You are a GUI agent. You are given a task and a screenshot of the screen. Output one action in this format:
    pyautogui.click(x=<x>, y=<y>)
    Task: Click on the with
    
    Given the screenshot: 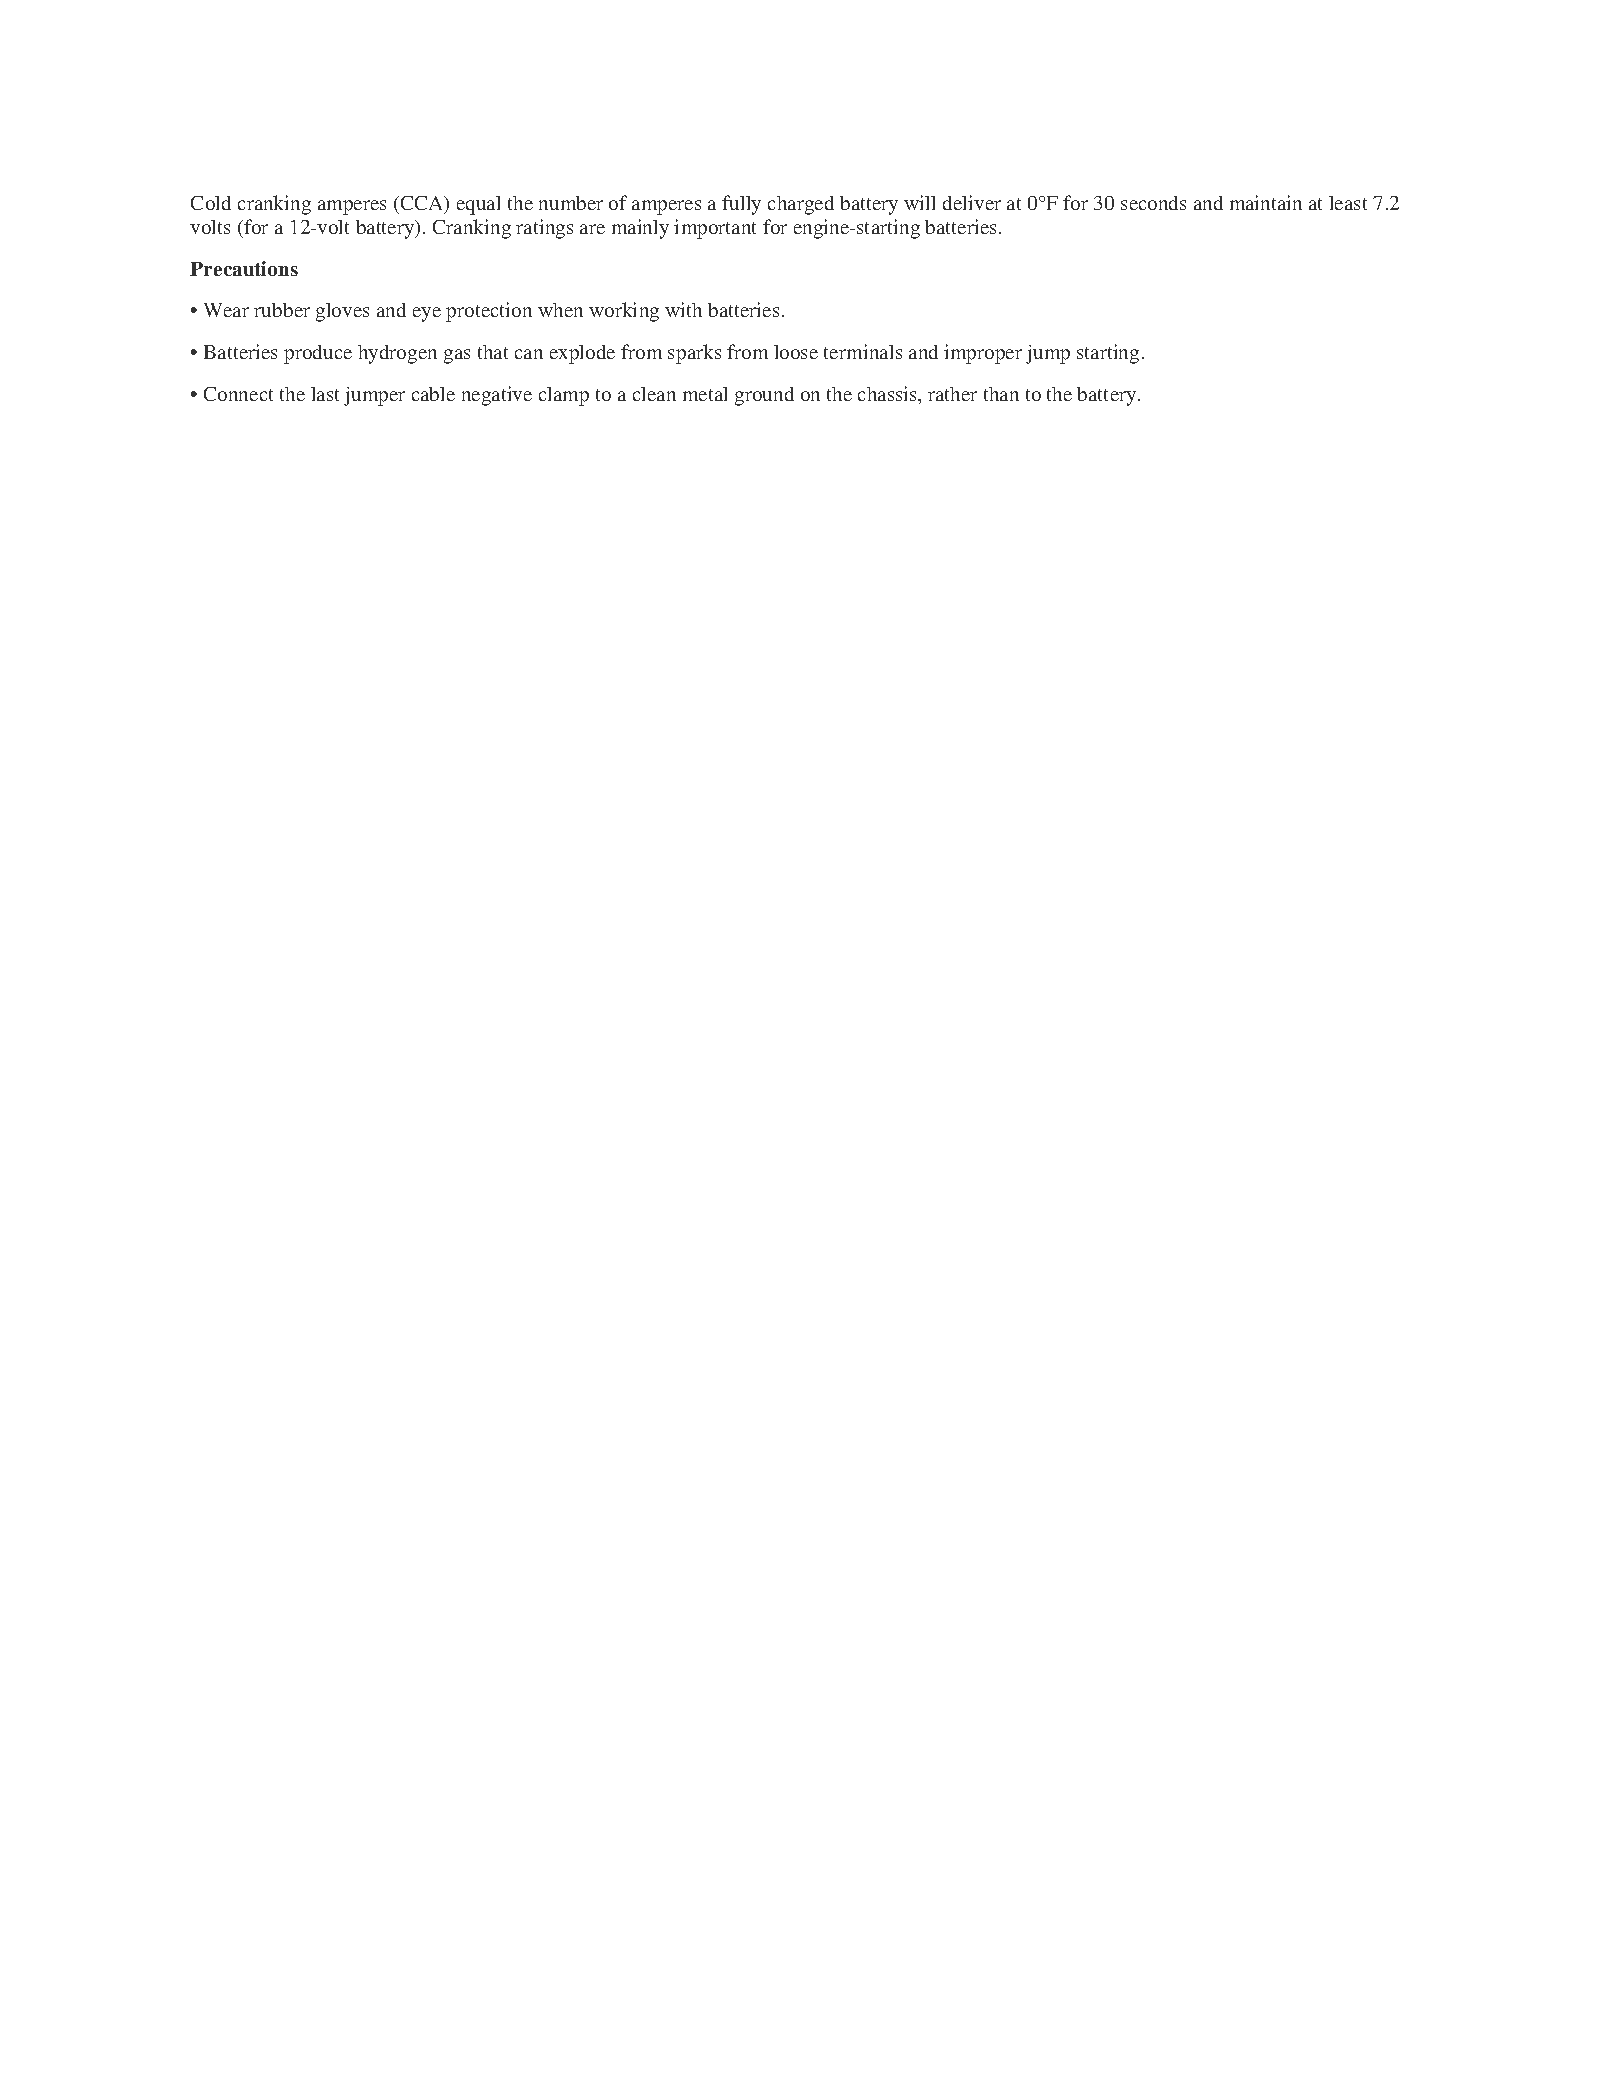 What is the action you would take?
    pyautogui.click(x=683, y=309)
